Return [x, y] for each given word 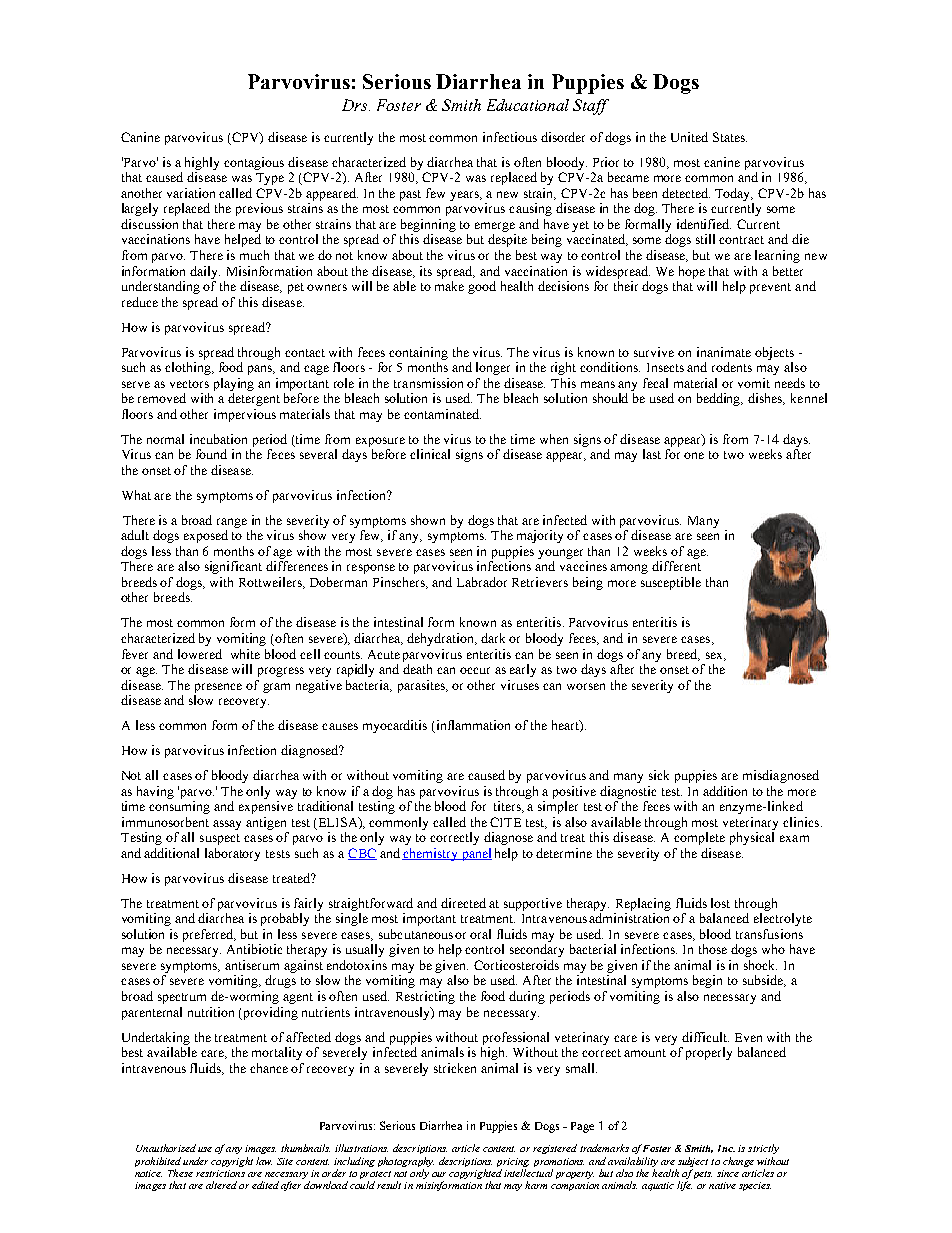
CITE [505, 822]
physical [752, 838]
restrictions [220, 1173]
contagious [254, 163]
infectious [510, 137]
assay [227, 825]
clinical [430, 454]
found [211, 454]
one [694, 455]
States [730, 137]
